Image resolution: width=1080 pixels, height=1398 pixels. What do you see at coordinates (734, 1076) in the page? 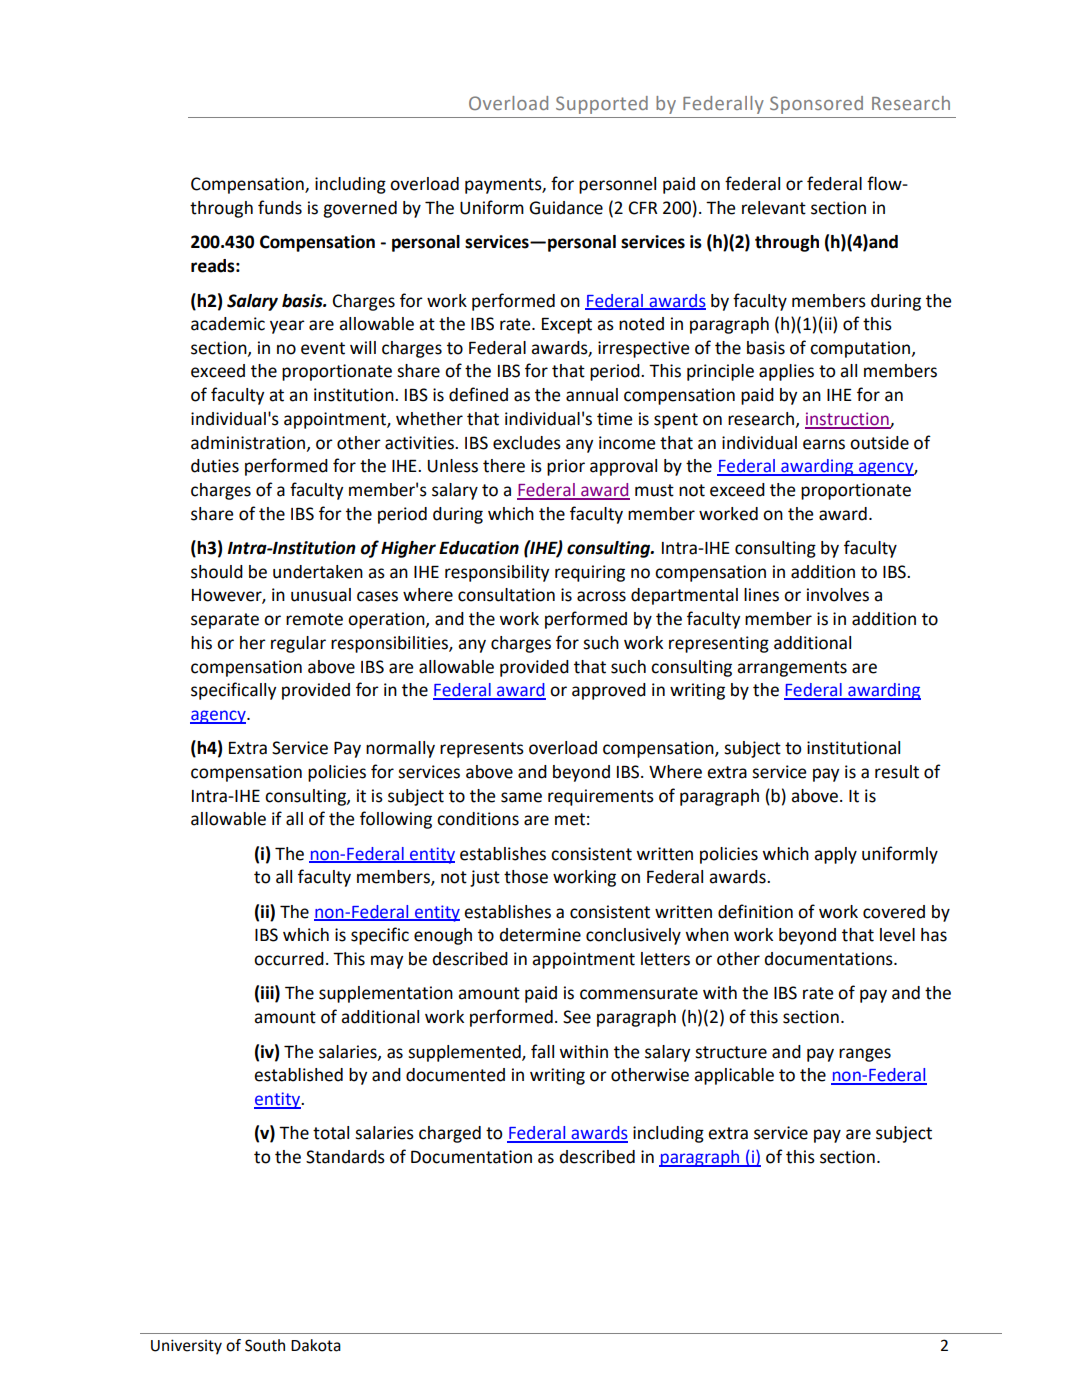
I see `applicable` at bounding box center [734, 1076].
